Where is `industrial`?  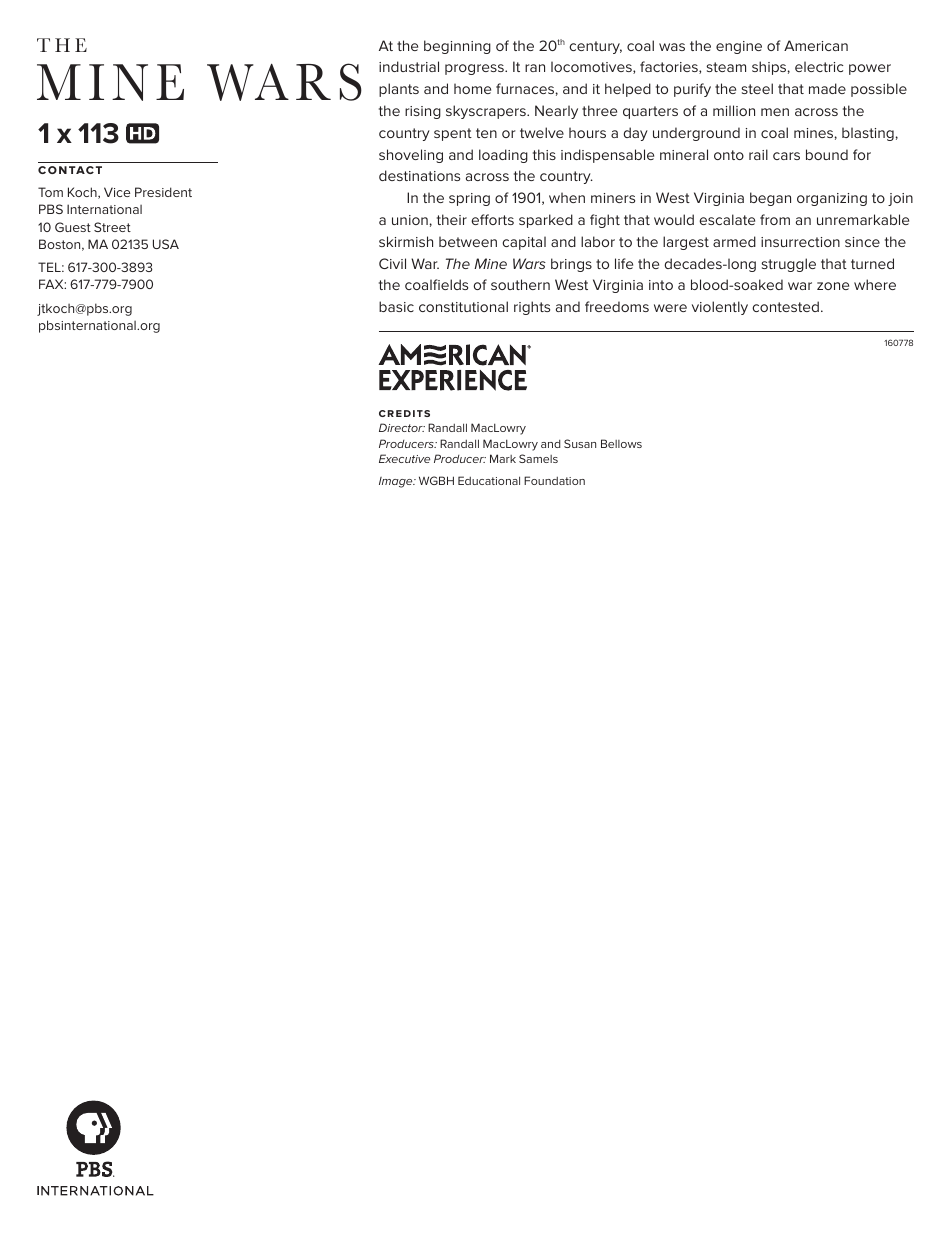 industrial is located at coordinates (409, 66).
